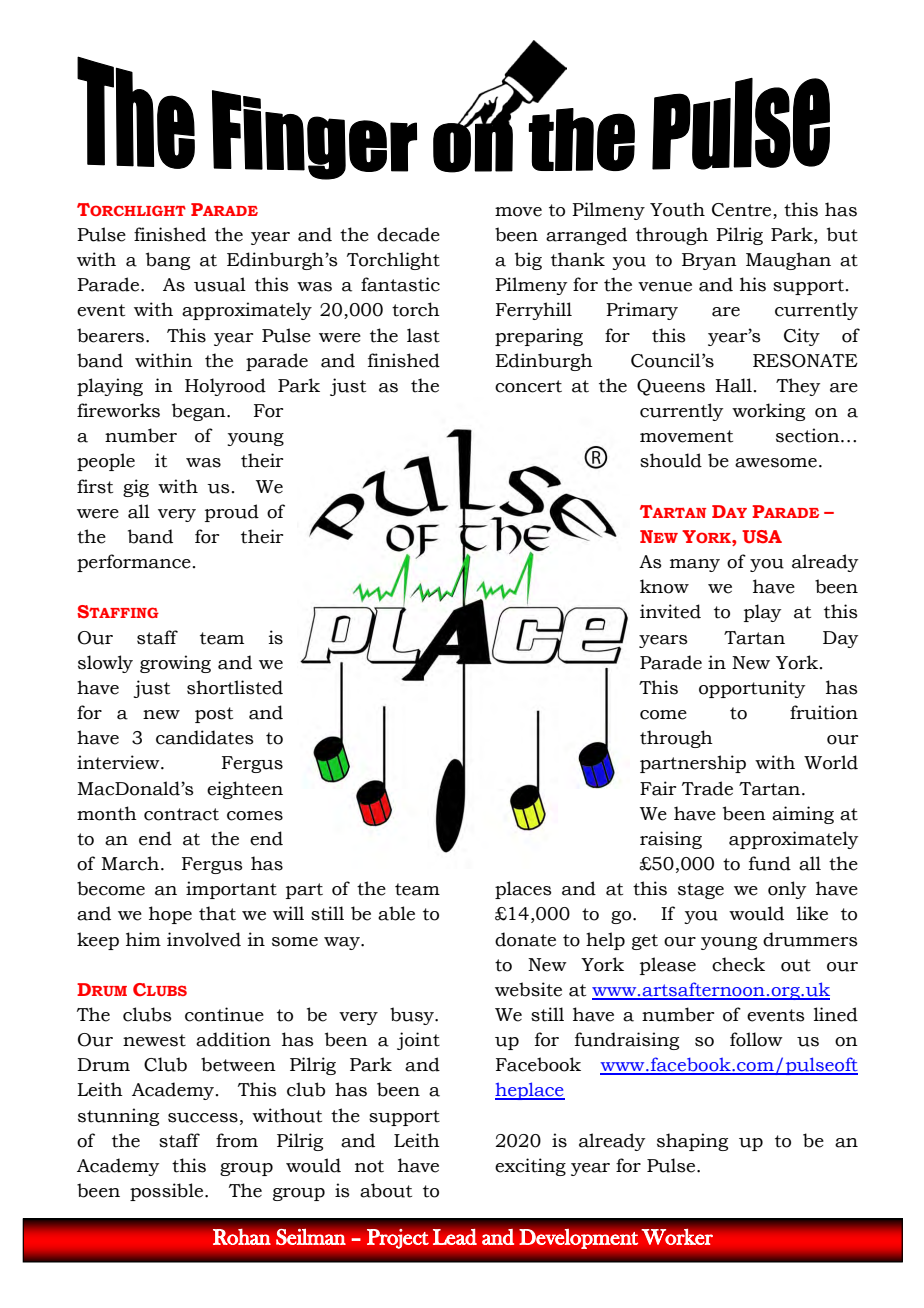 This screenshot has height=1308, width=924. What do you see at coordinates (528, 989) in the screenshot?
I see `website` at bounding box center [528, 989].
